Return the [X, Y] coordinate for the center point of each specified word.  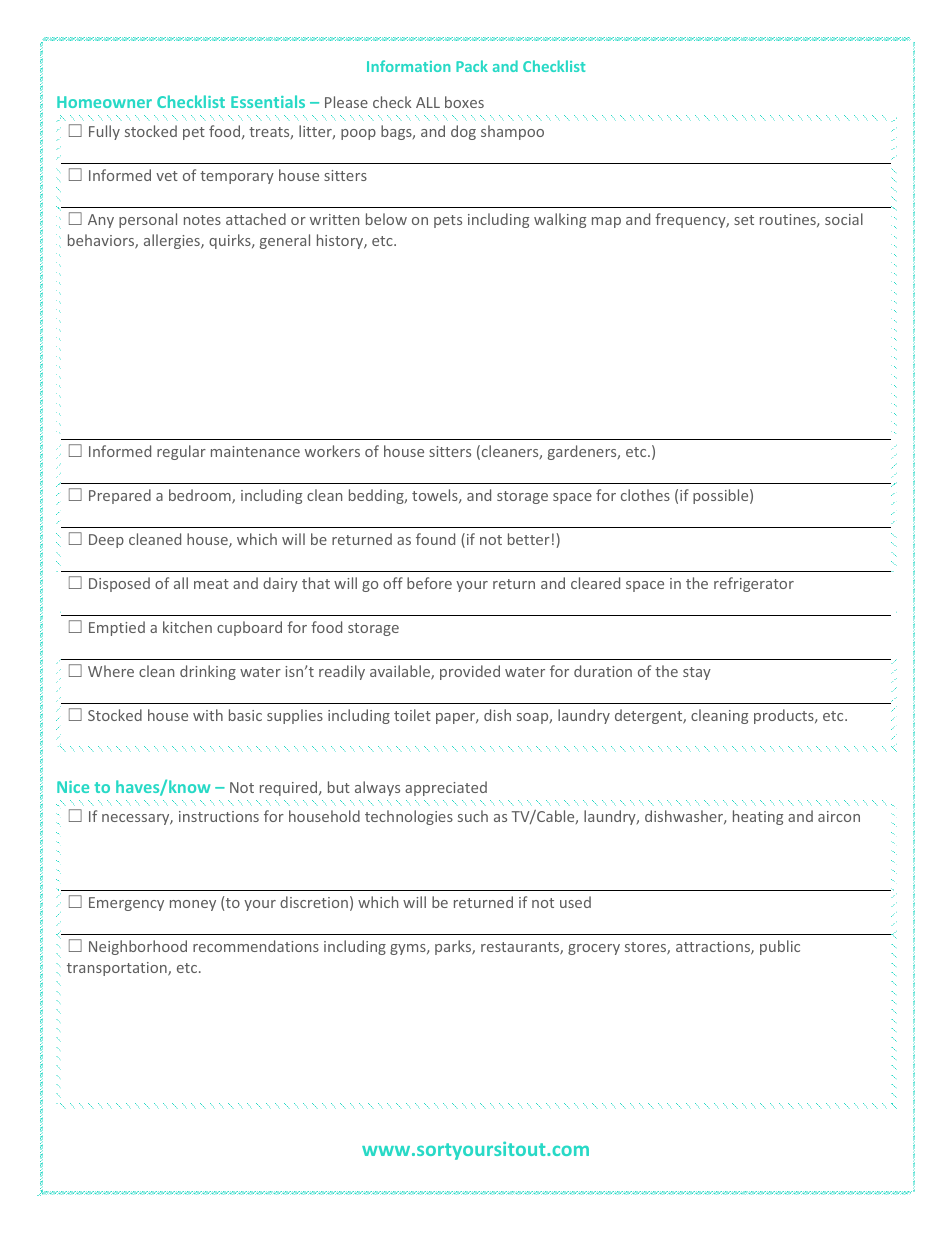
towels [436, 496]
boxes [464, 102]
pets [448, 221]
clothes [645, 495]
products [785, 716]
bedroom [201, 496]
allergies [173, 241]
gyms [409, 949]
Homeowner [104, 102]
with [208, 715]
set [744, 220]
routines [789, 220]
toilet [412, 715]
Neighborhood [138, 947]
